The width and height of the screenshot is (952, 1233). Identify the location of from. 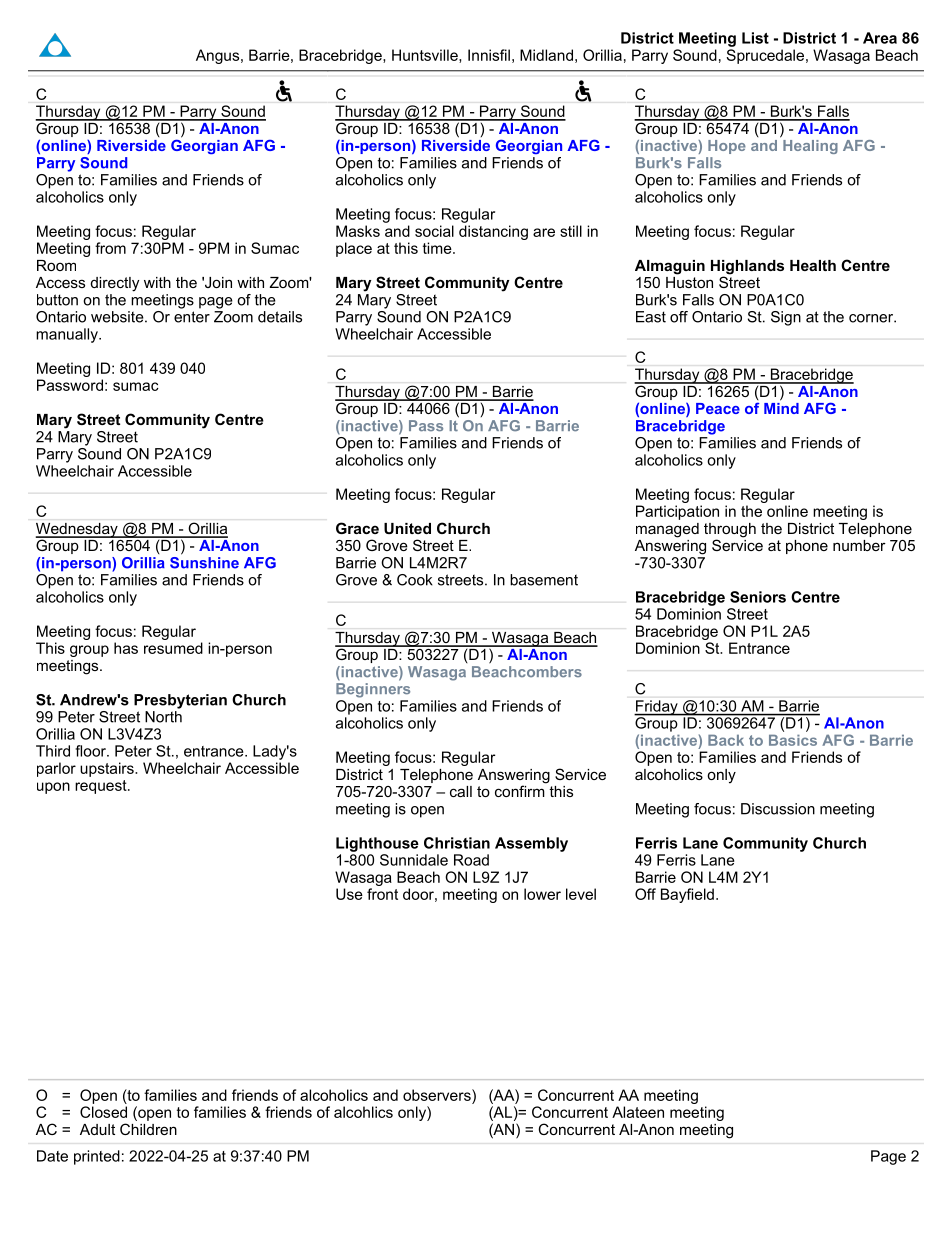
(110, 248).
